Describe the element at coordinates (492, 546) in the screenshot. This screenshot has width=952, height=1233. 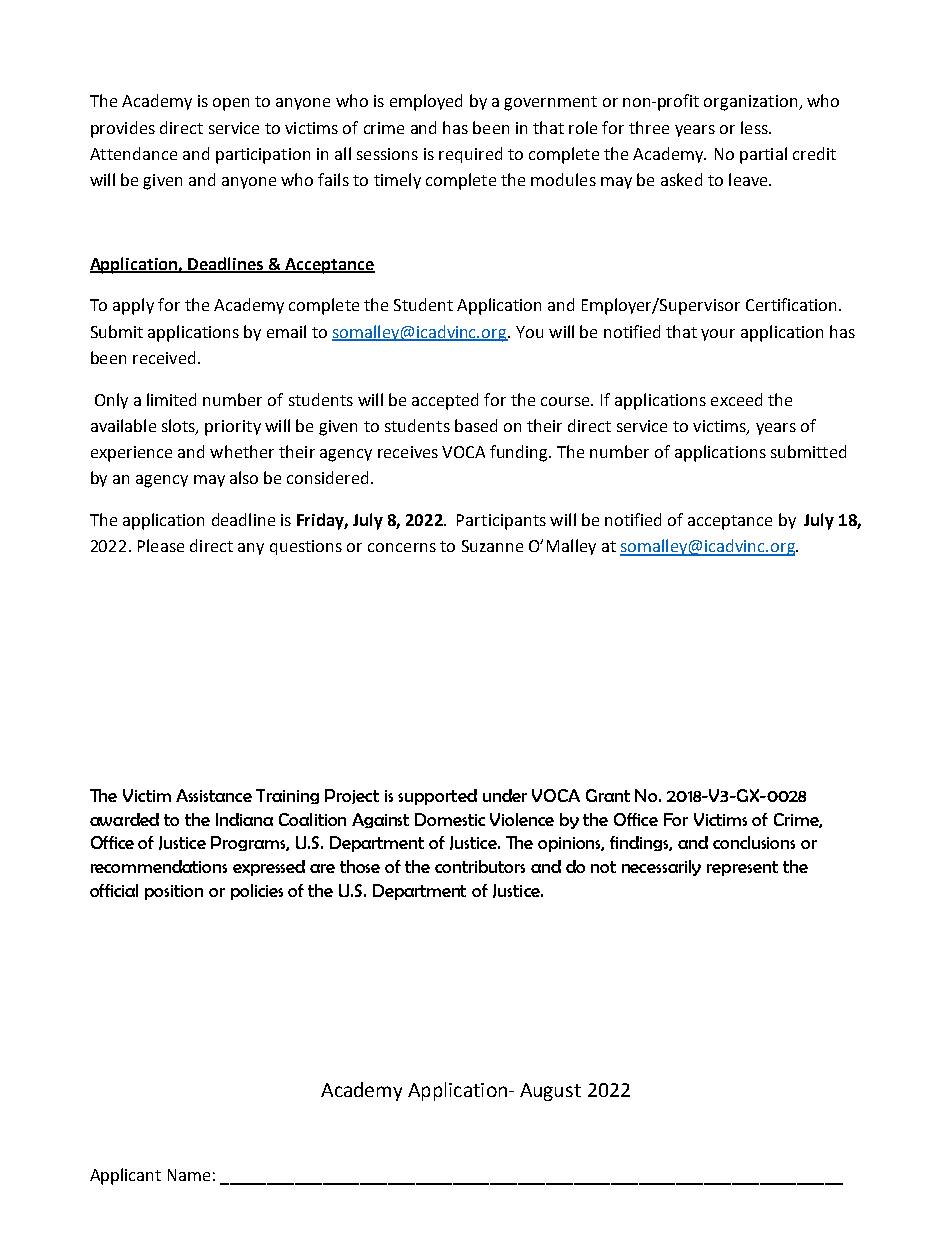
I see `Suzanne` at that location.
